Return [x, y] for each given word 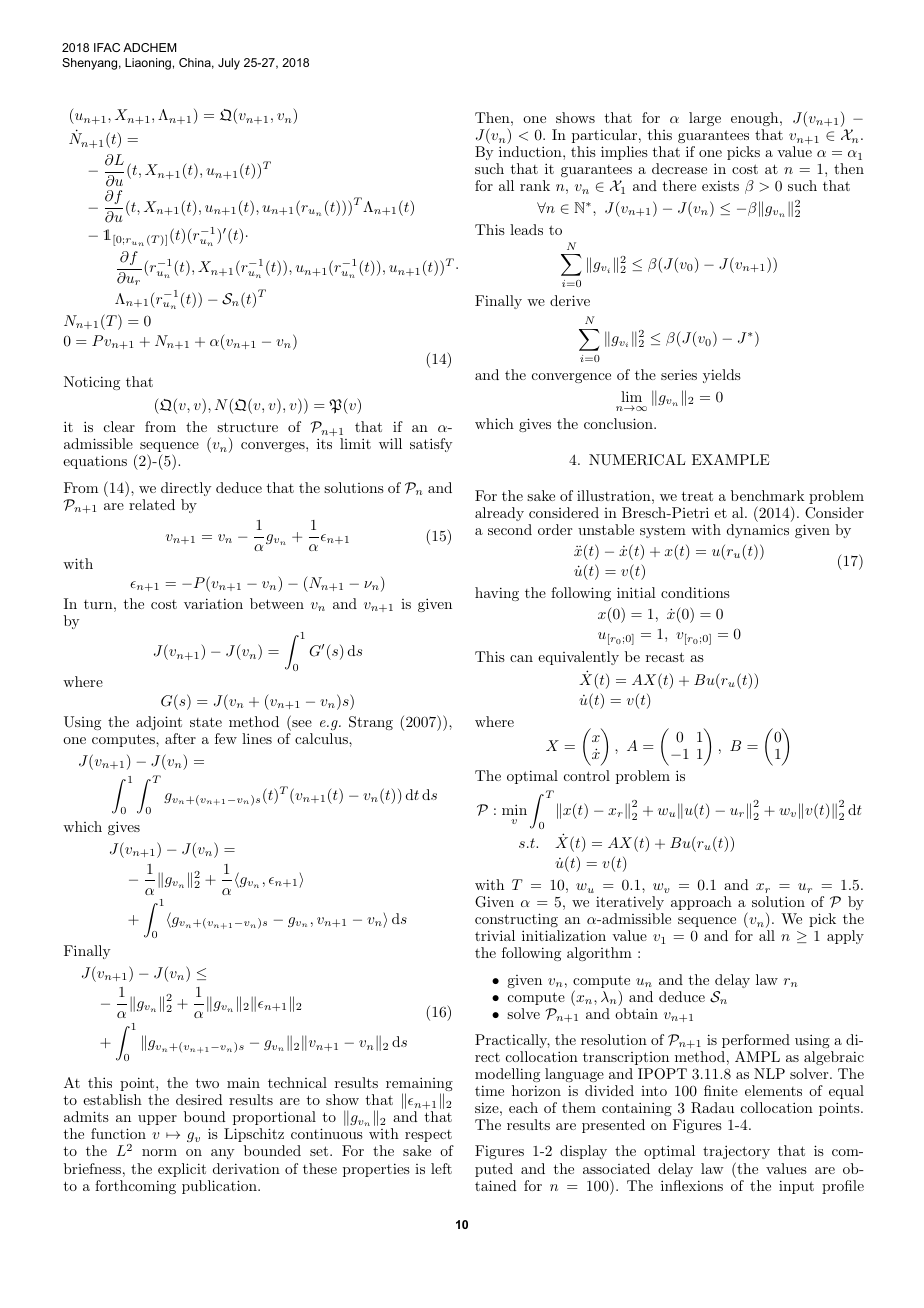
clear [119, 426]
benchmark [768, 495]
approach [701, 903]
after [180, 738]
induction [531, 151]
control [587, 775]
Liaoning [148, 64]
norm [159, 1152]
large [705, 119]
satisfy [431, 445]
